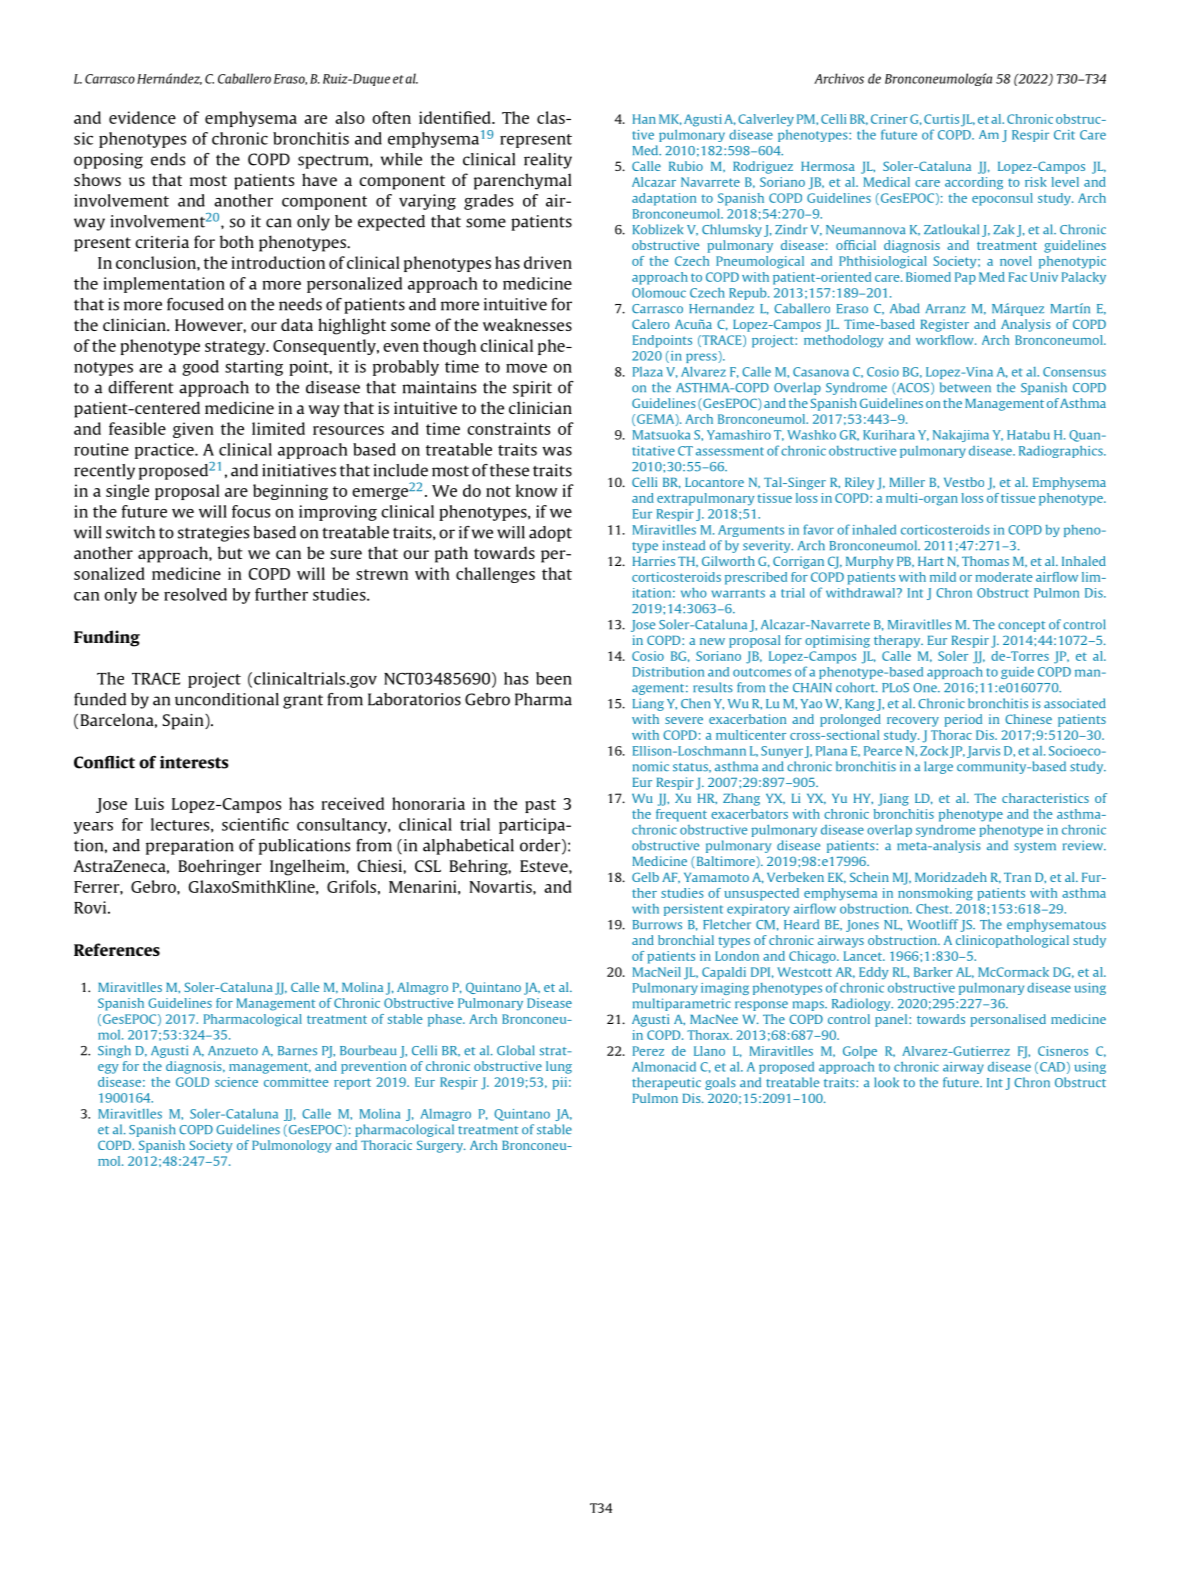 This page has height=1573, width=1180. I want to click on between, so click(965, 387).
